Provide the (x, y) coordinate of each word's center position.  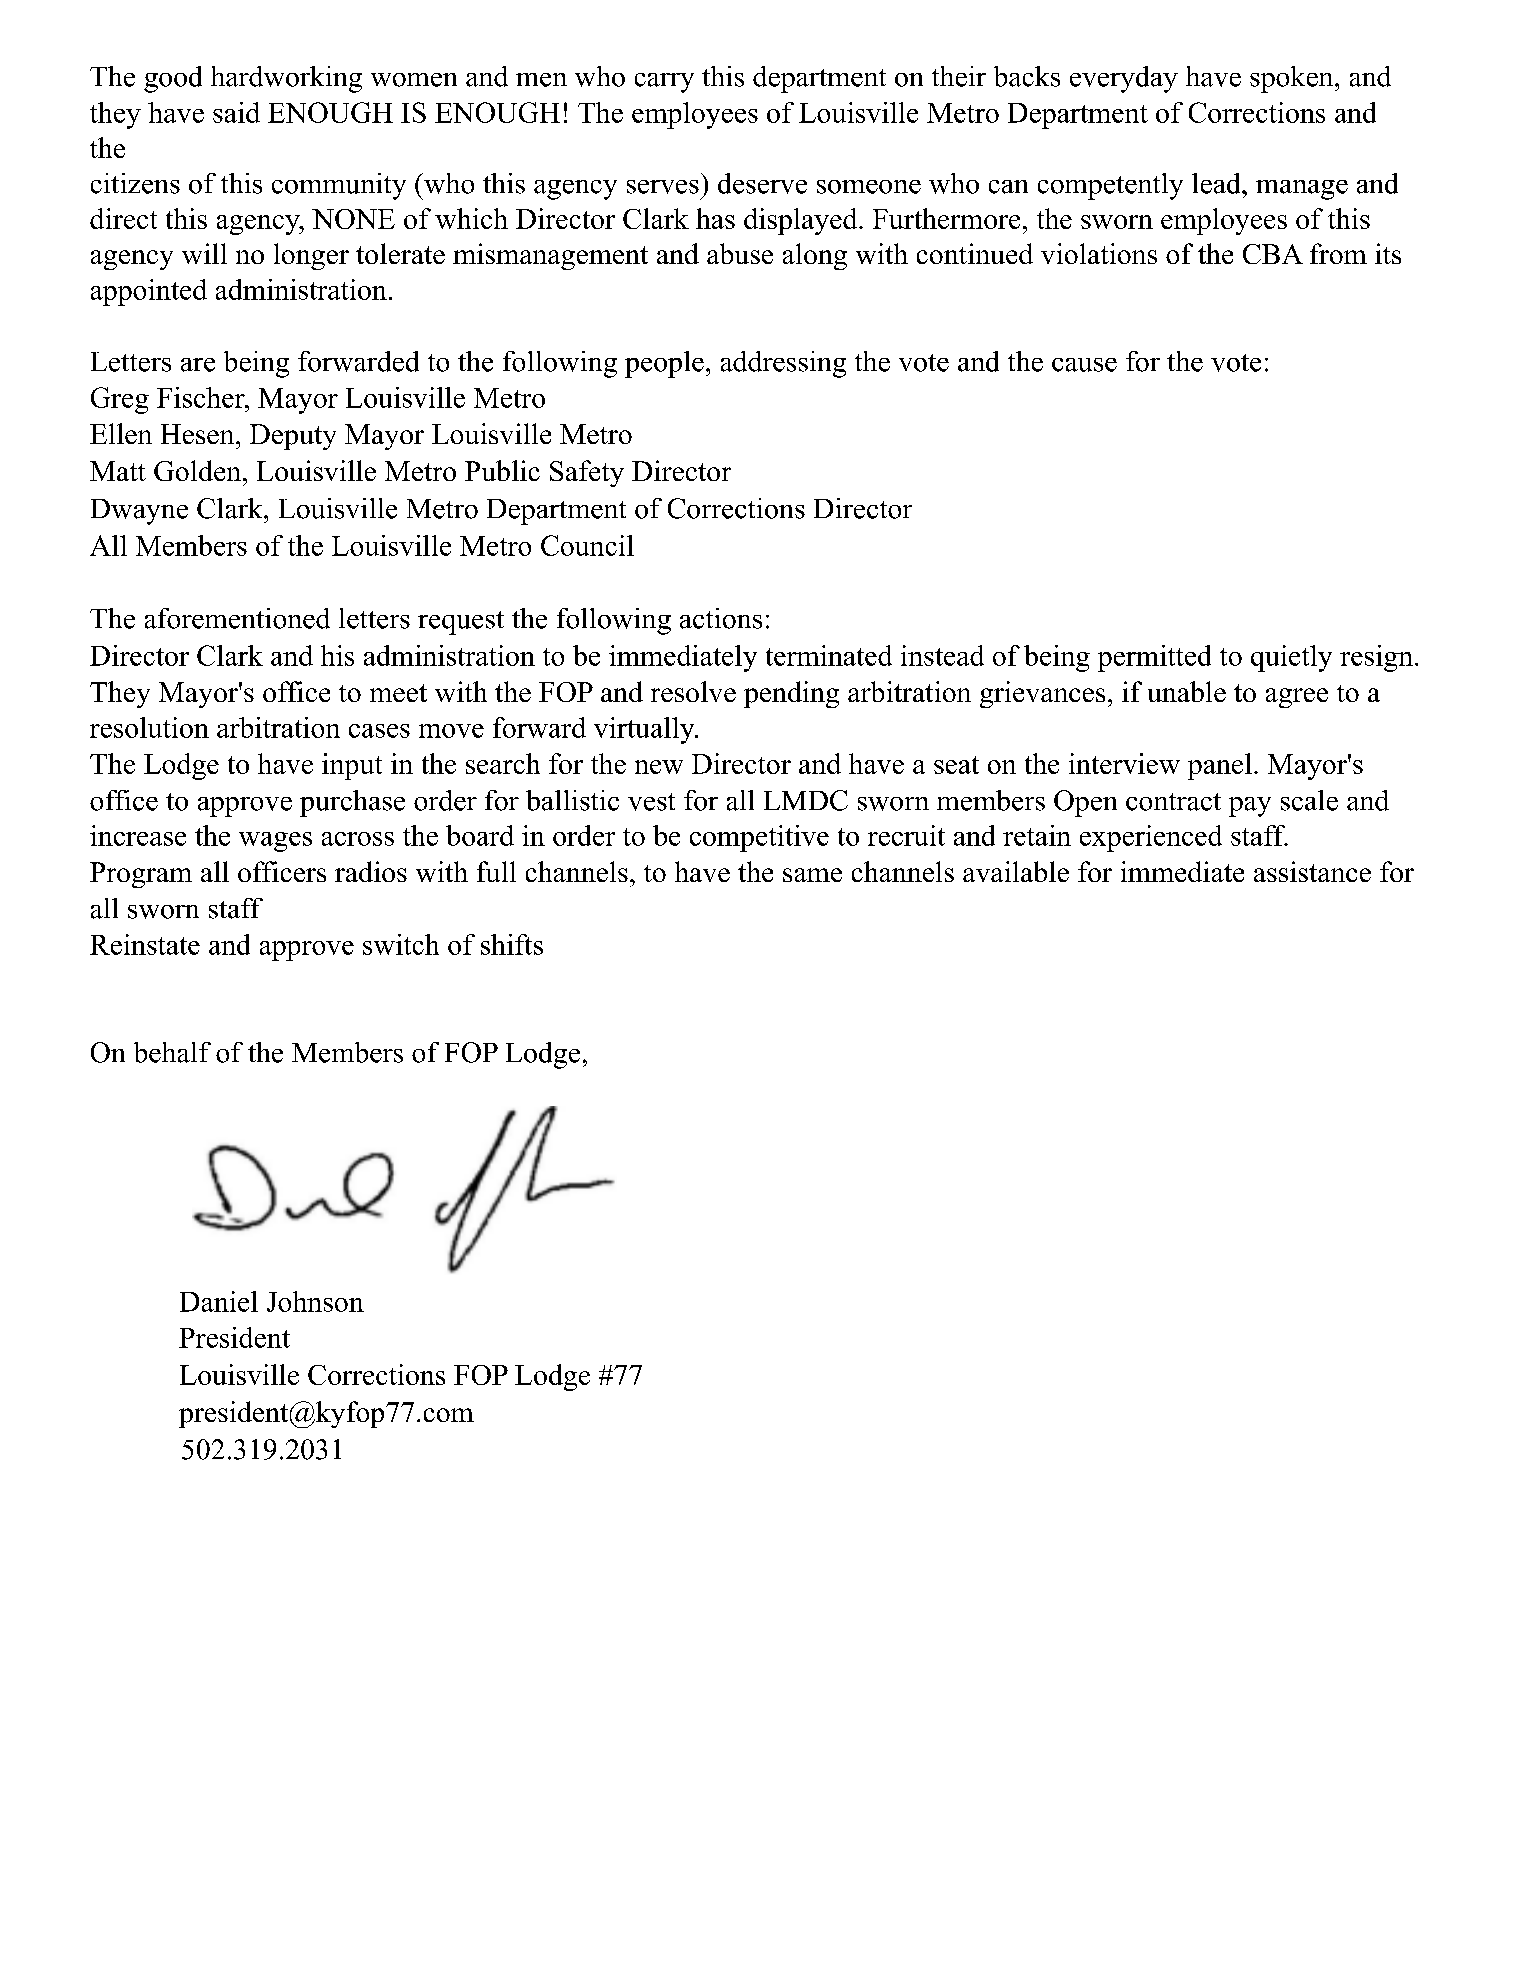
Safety (587, 473)
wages (275, 842)
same (812, 875)
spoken (1291, 79)
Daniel (219, 1301)
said (236, 112)
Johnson (315, 1301)
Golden (197, 470)
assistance (1312, 871)
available (1016, 871)
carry (664, 83)
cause (1084, 365)
